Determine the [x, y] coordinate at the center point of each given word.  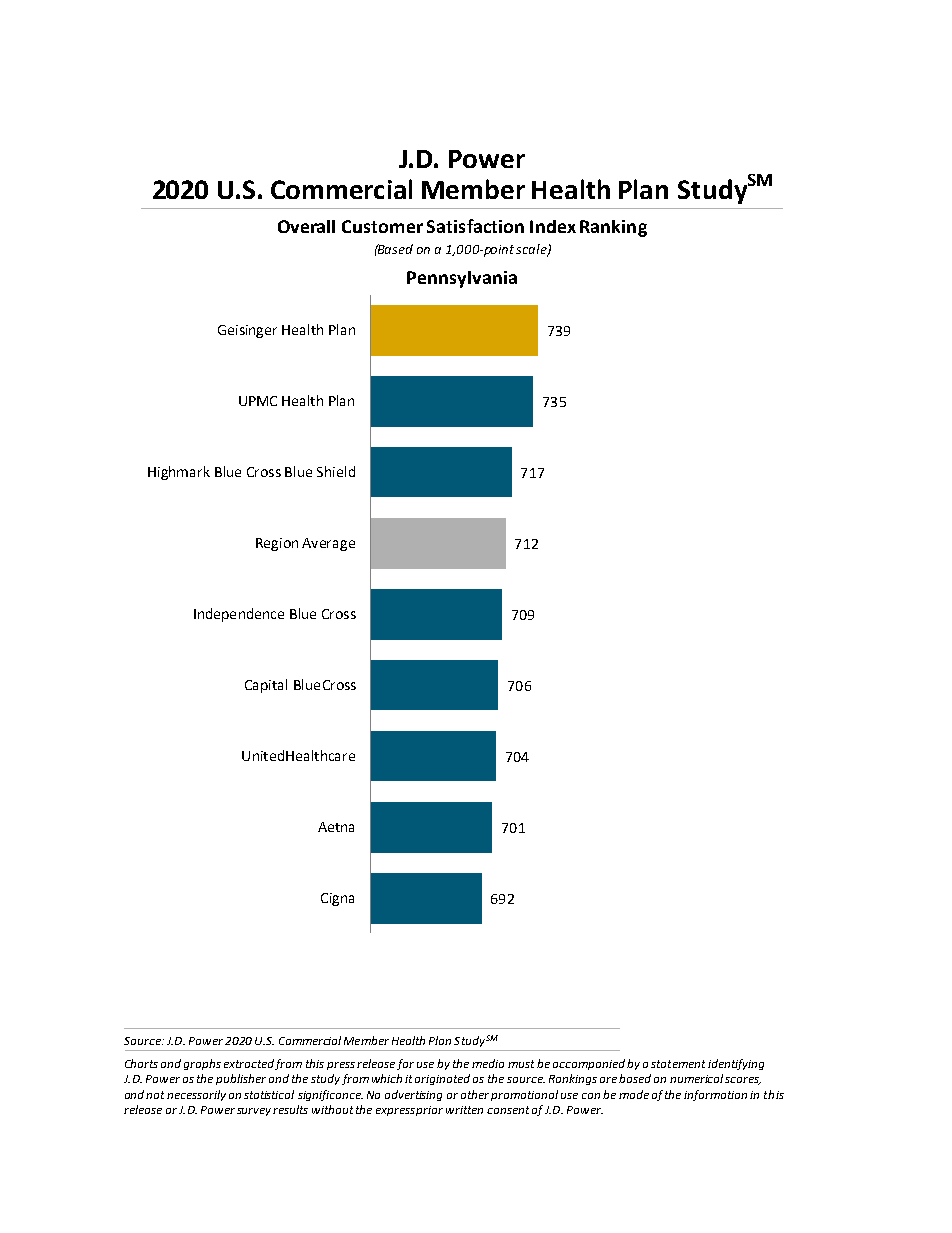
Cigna [337, 899]
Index [553, 226]
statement [678, 1064]
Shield [336, 471]
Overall [306, 226]
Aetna [336, 827]
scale [532, 250]
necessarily [196, 1095]
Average [328, 544]
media [488, 1063]
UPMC [258, 401]
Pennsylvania [462, 279]
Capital [266, 686]
